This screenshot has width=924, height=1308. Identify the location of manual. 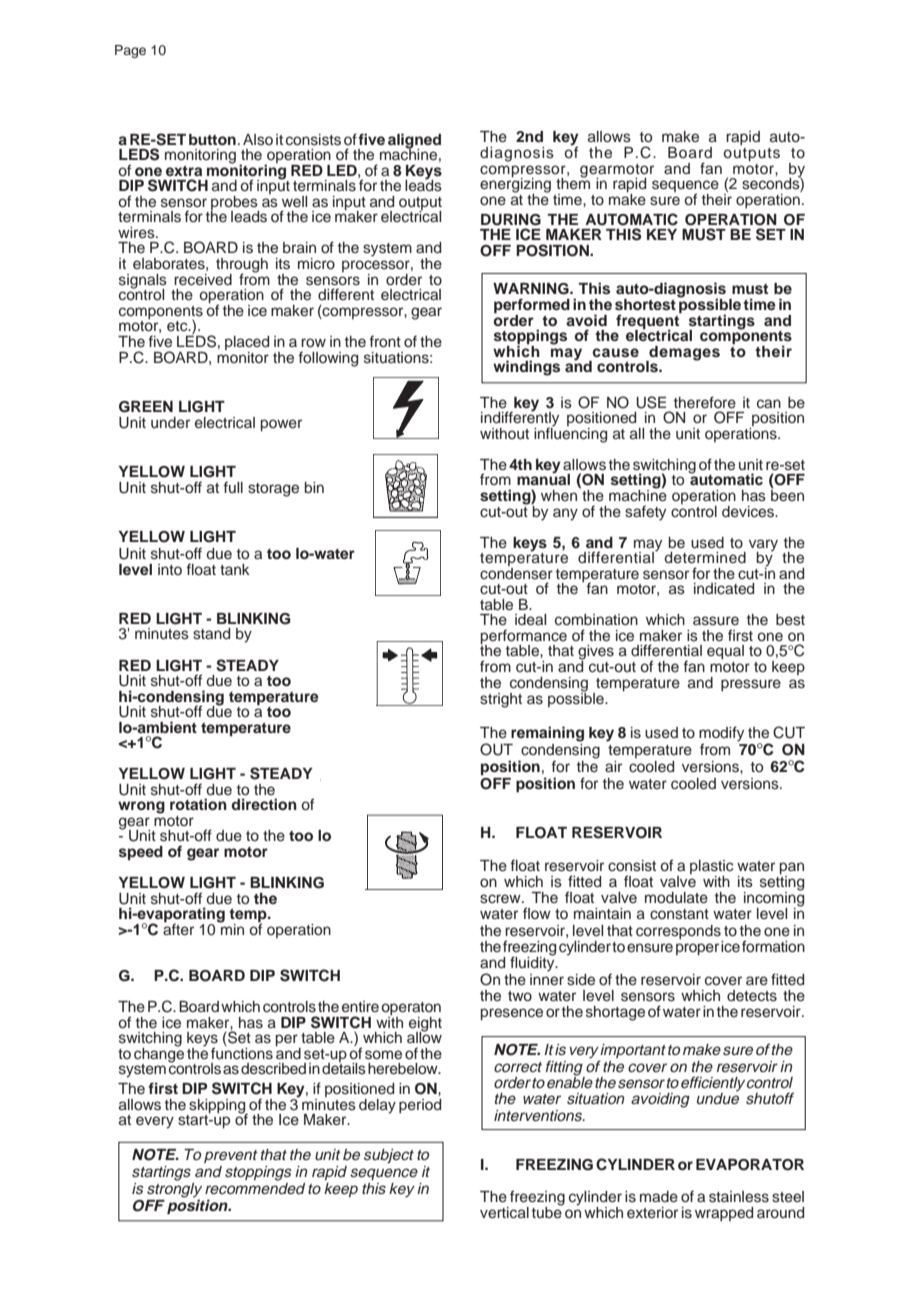
(543, 478).
